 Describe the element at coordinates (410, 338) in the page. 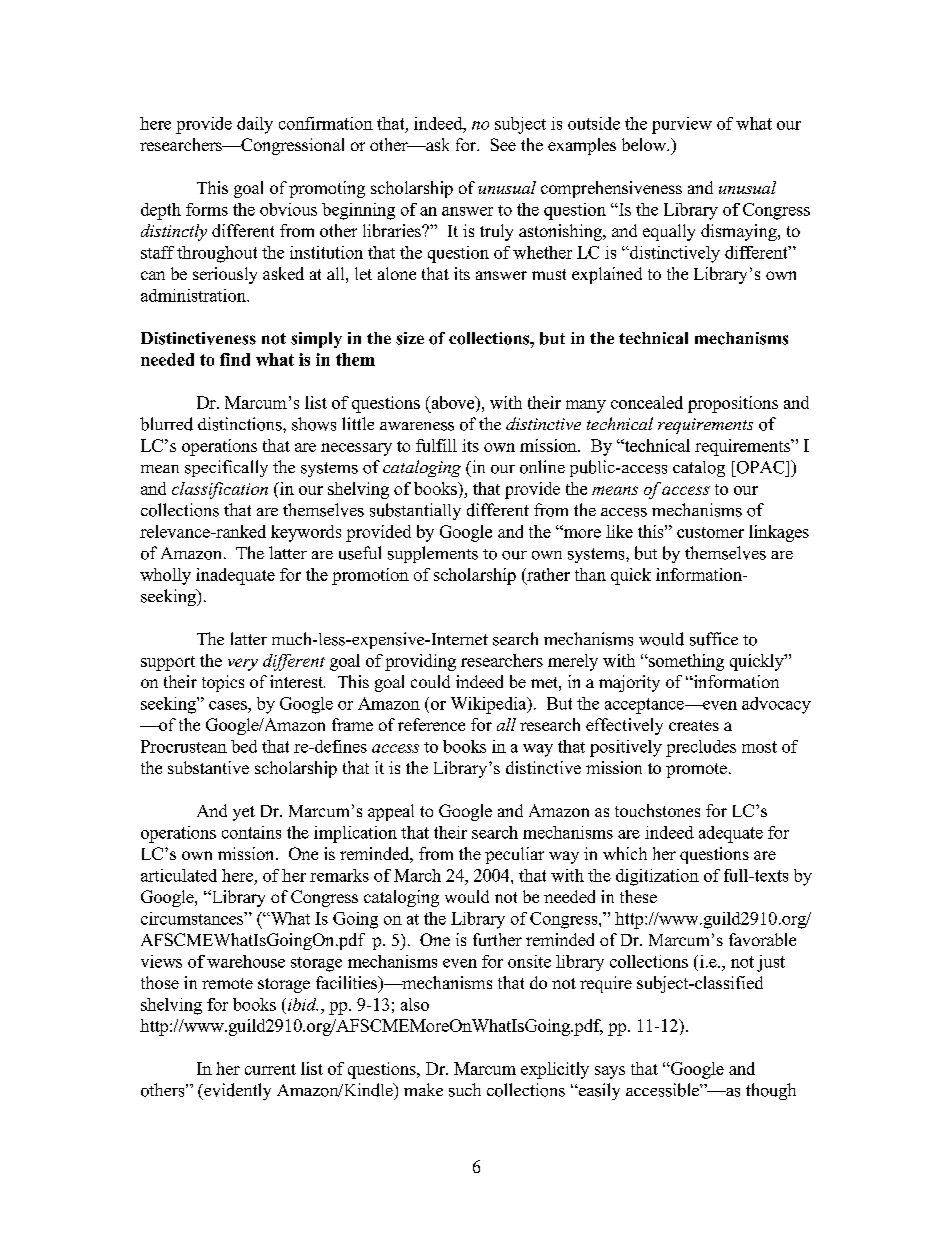

I see `size` at that location.
